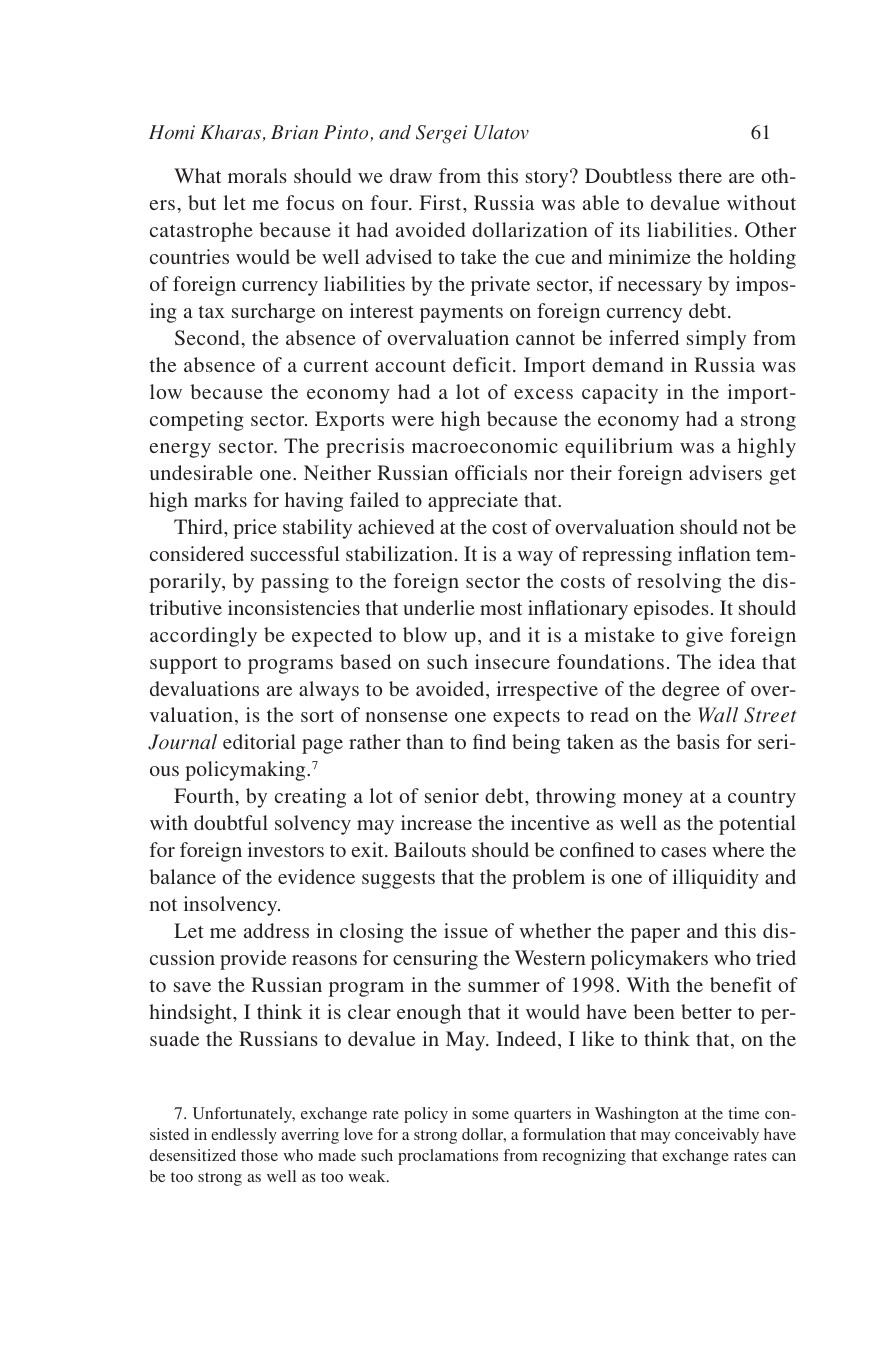  I want to click on morals, so click(257, 175).
